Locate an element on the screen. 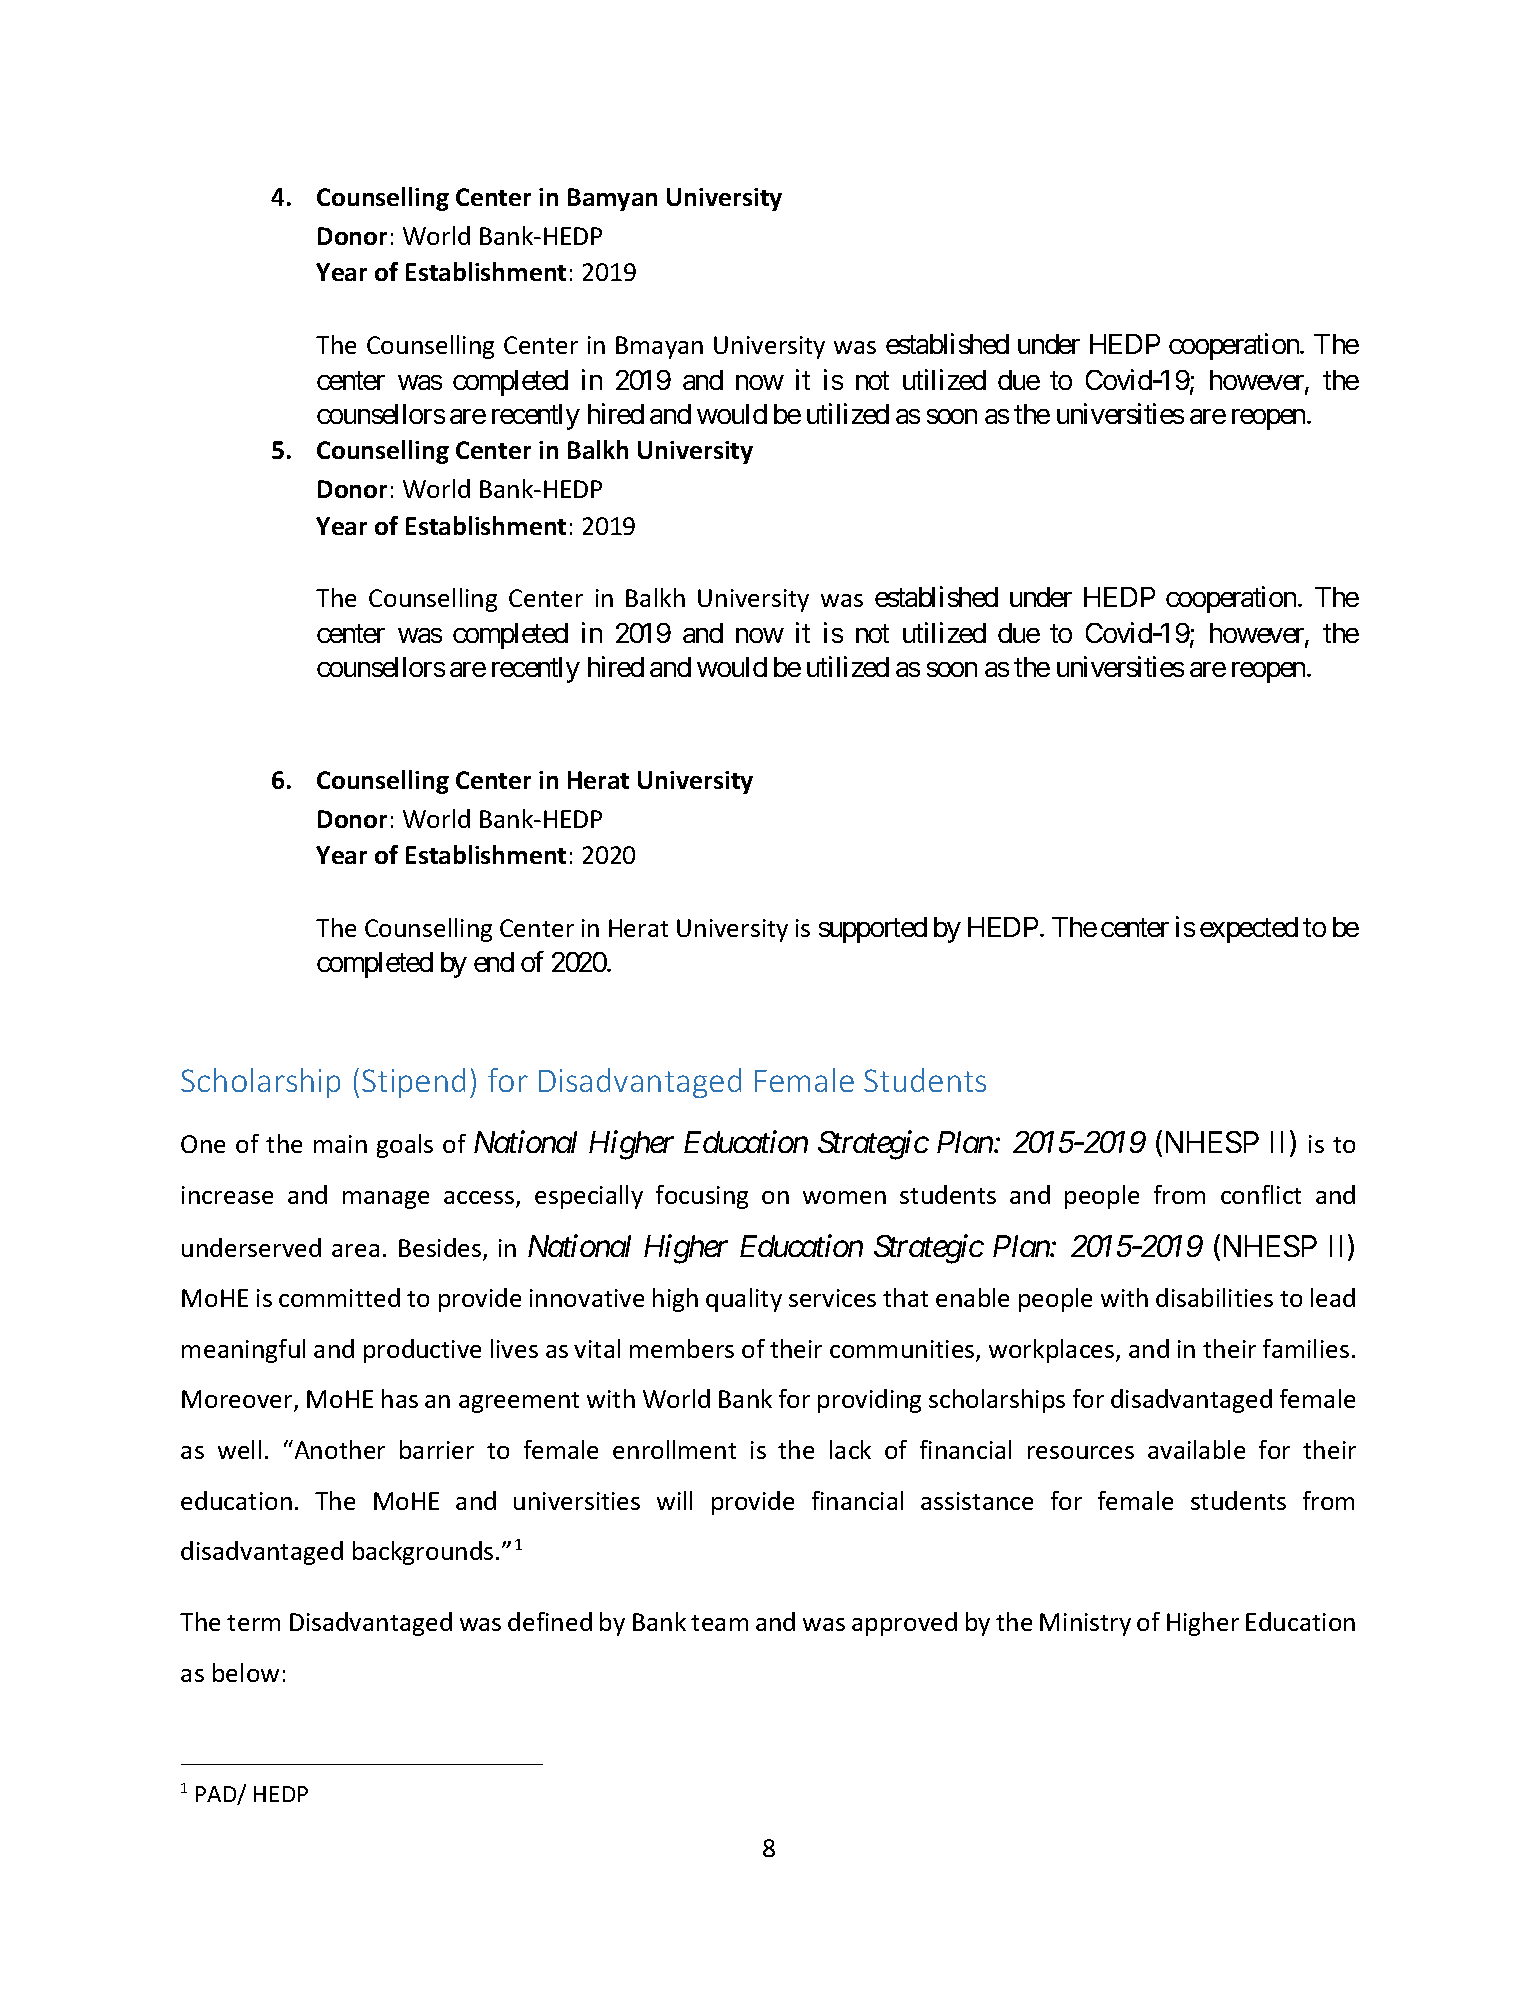 The width and height of the screenshot is (1538, 1990). below is located at coordinates (246, 1672).
